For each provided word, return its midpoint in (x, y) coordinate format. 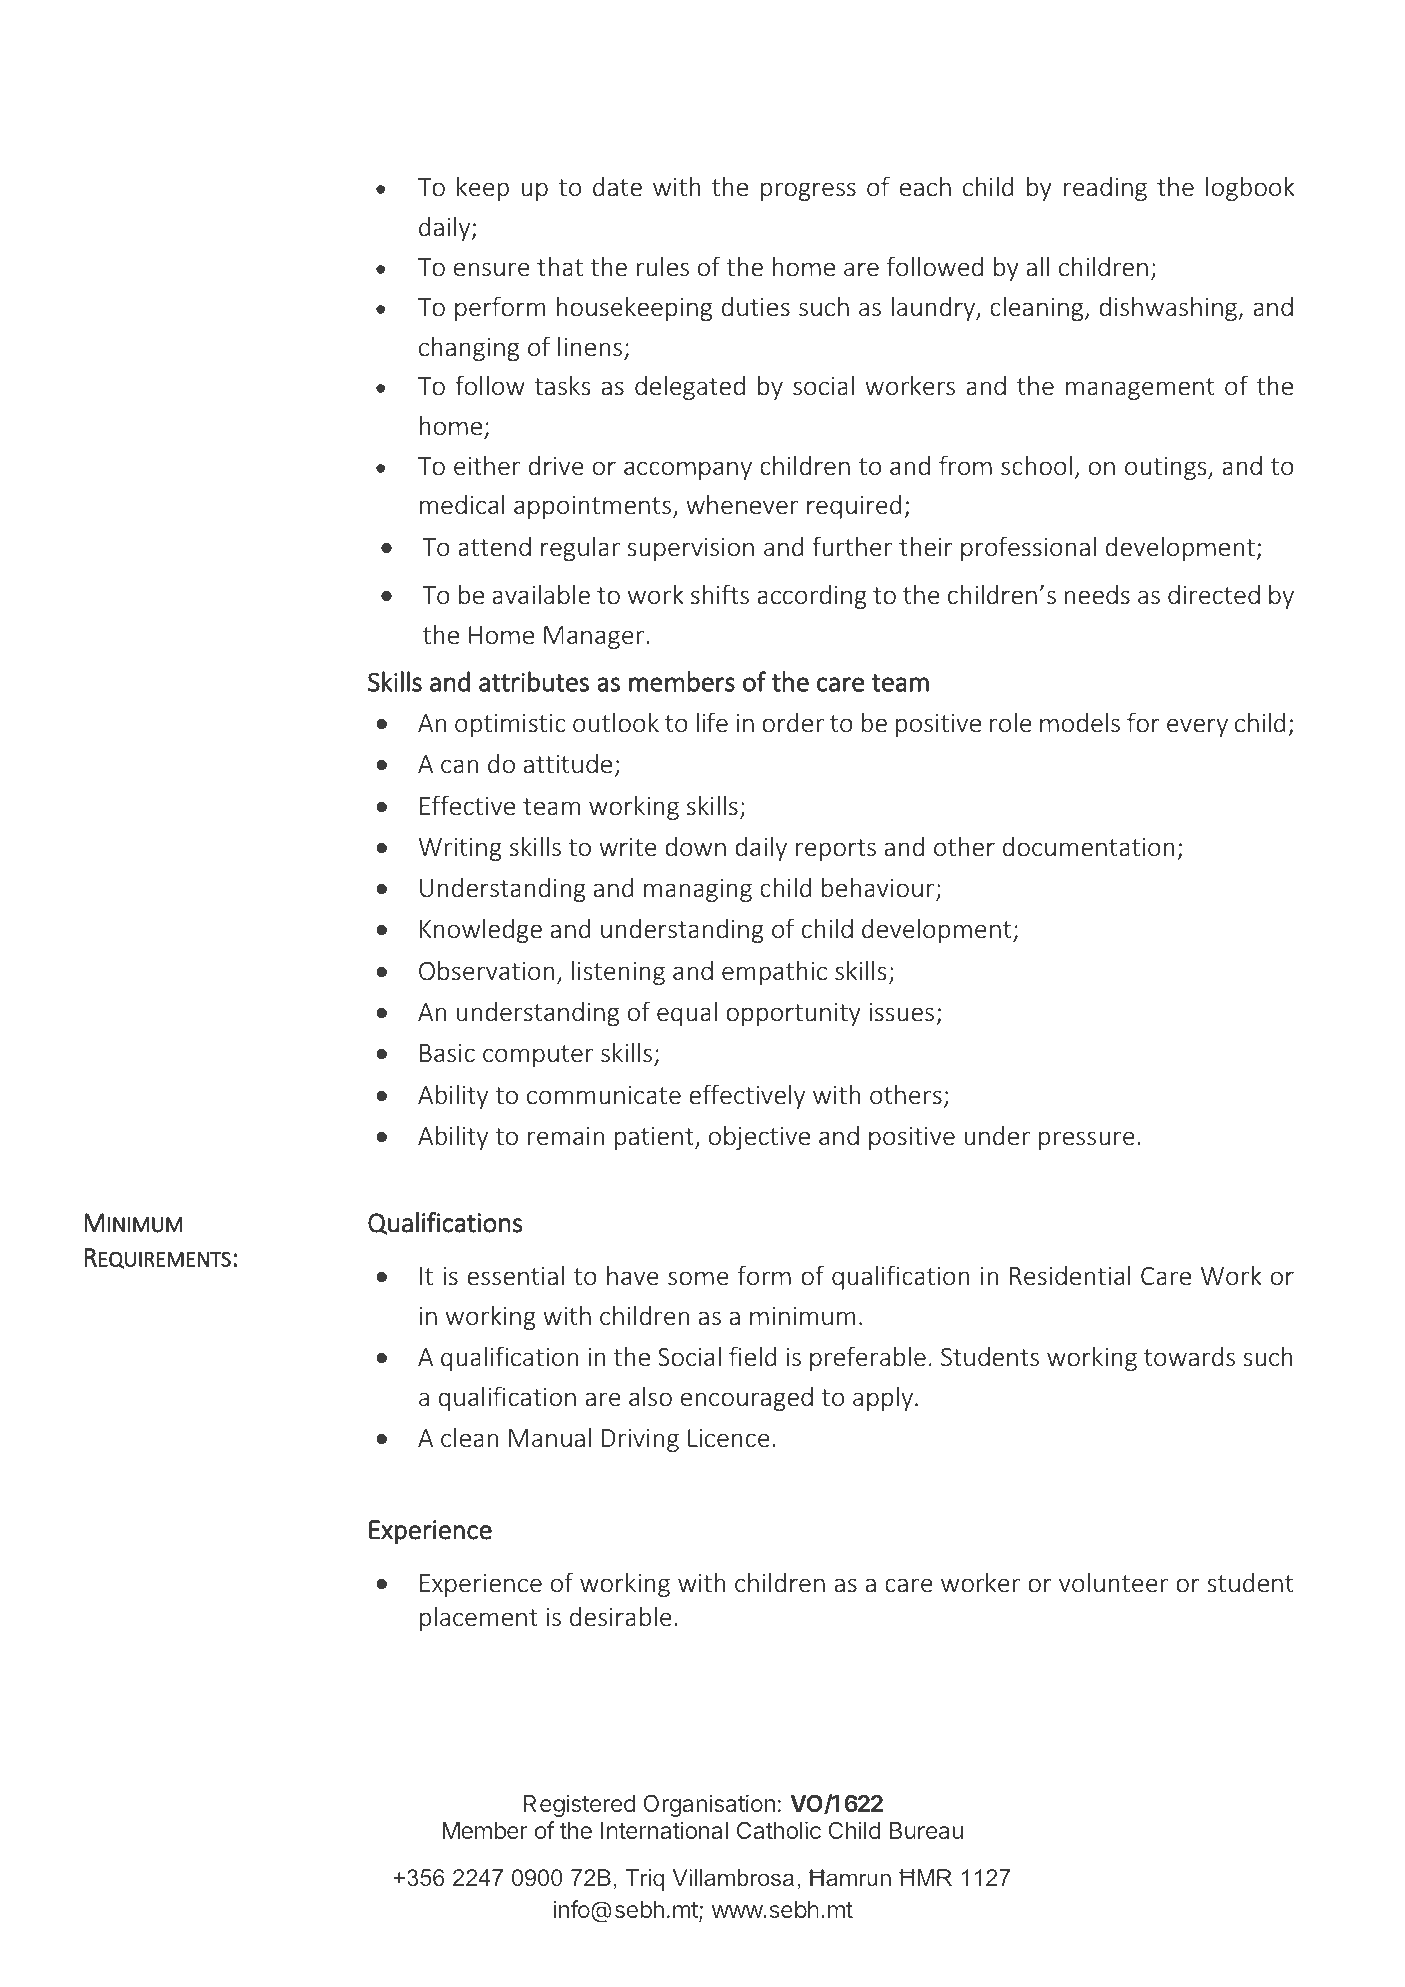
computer (538, 1056)
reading (1105, 189)
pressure (1087, 1140)
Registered (580, 1805)
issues (901, 1012)
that (560, 266)
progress (808, 191)
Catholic (779, 1830)
